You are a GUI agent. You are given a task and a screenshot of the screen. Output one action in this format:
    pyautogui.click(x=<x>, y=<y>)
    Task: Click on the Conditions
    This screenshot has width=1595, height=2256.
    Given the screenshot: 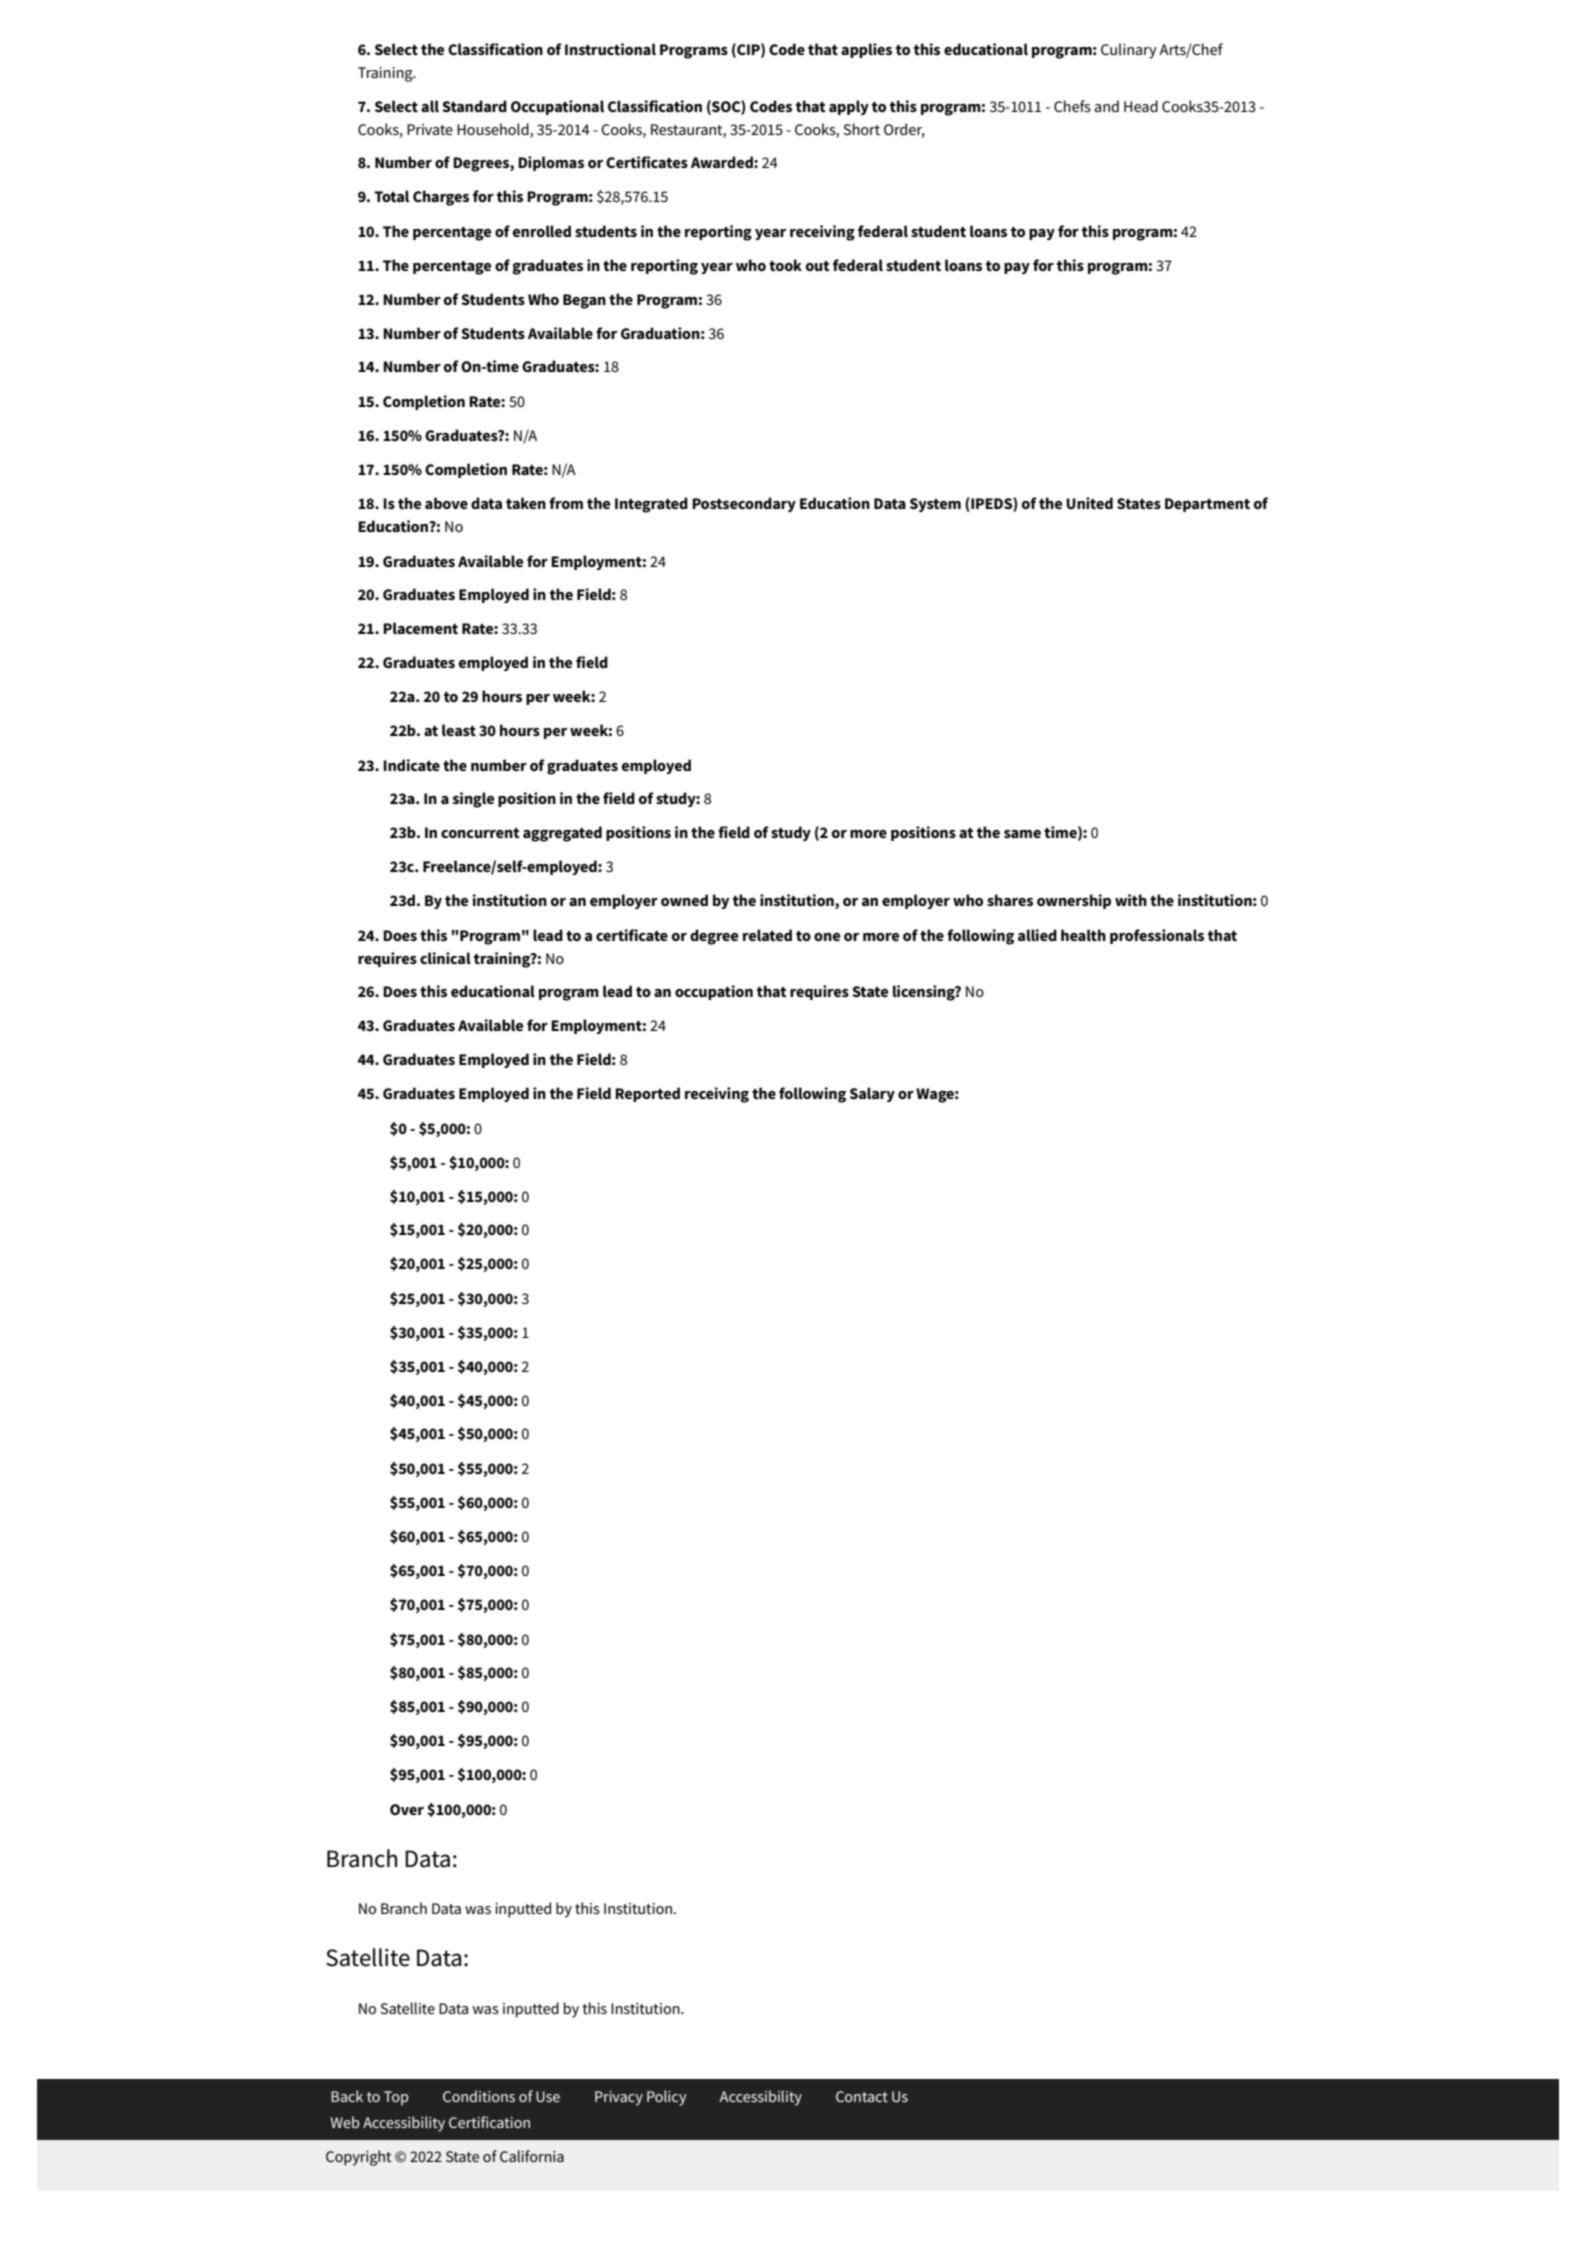 What is the action you would take?
    pyautogui.click(x=479, y=2096)
